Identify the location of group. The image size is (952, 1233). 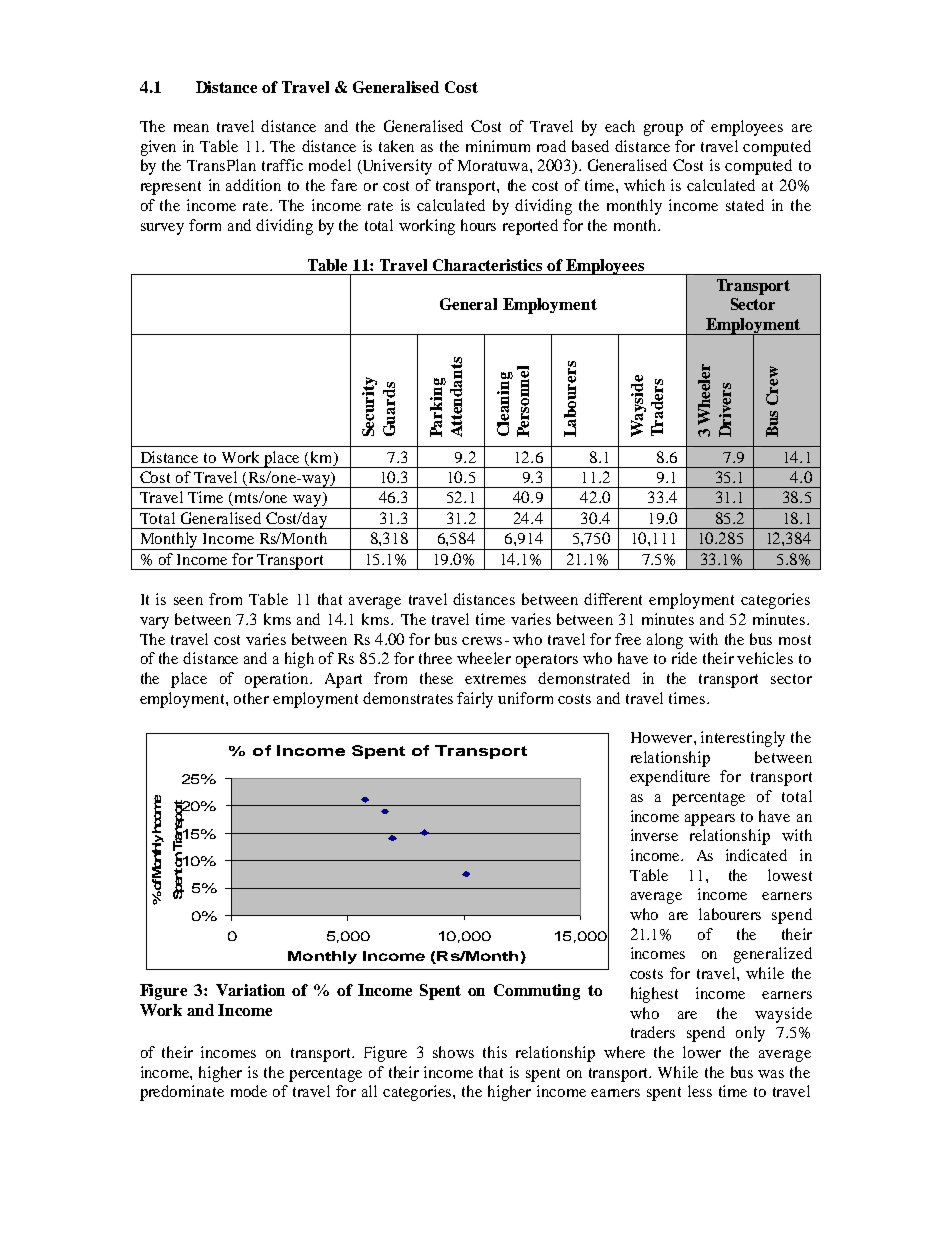
(663, 130).
